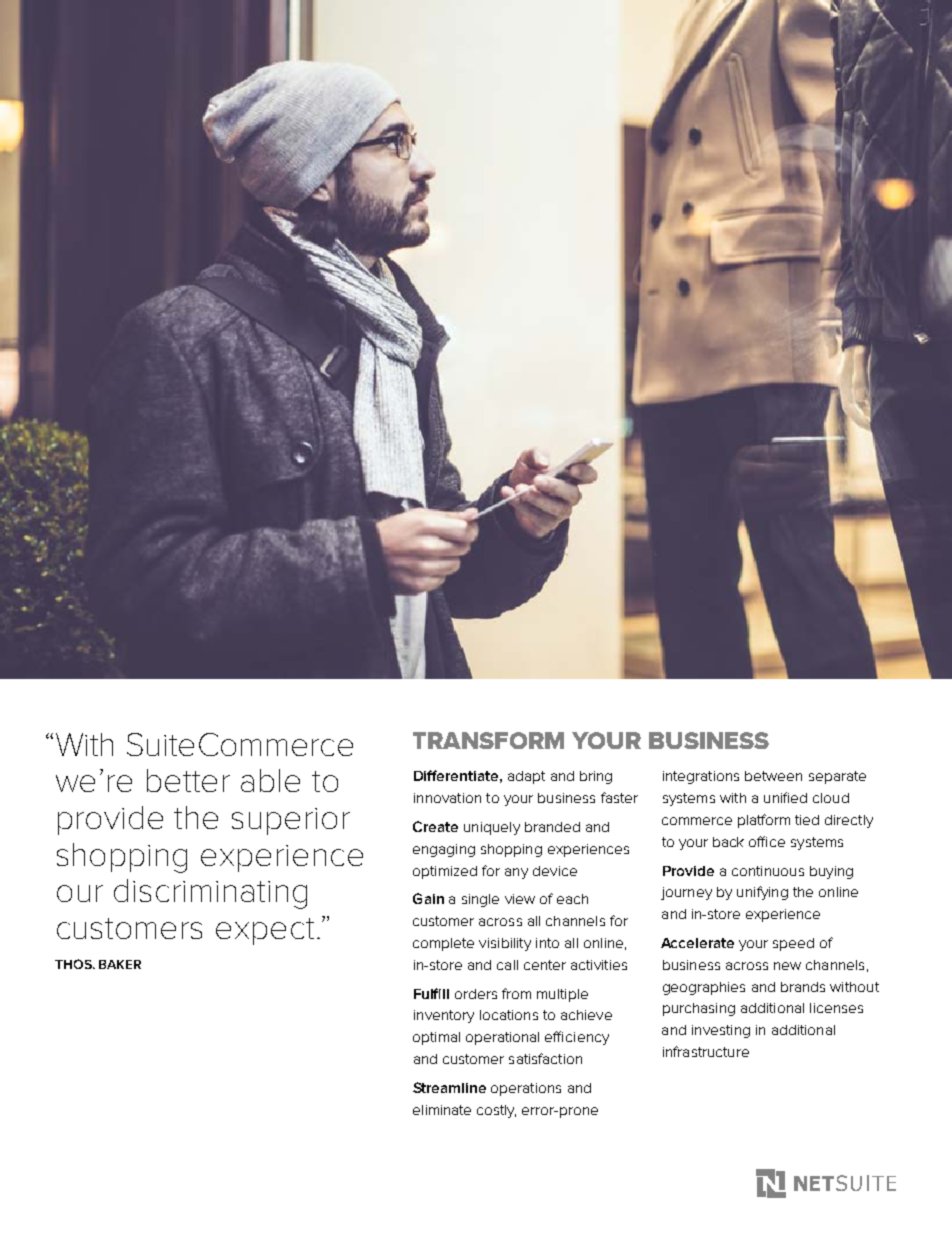  I want to click on office, so click(767, 841).
